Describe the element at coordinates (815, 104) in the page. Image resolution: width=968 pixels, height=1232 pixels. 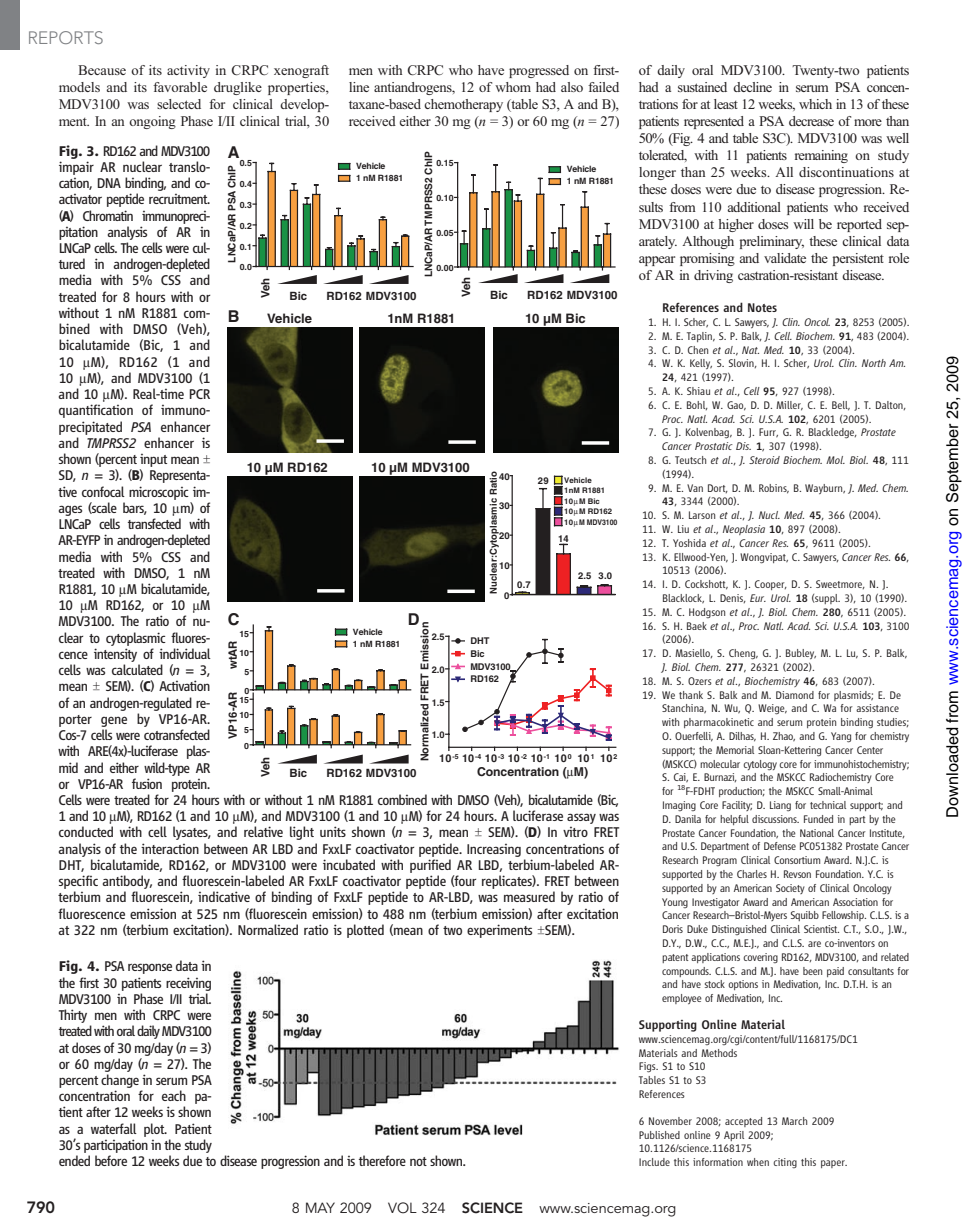
I see `which` at that location.
